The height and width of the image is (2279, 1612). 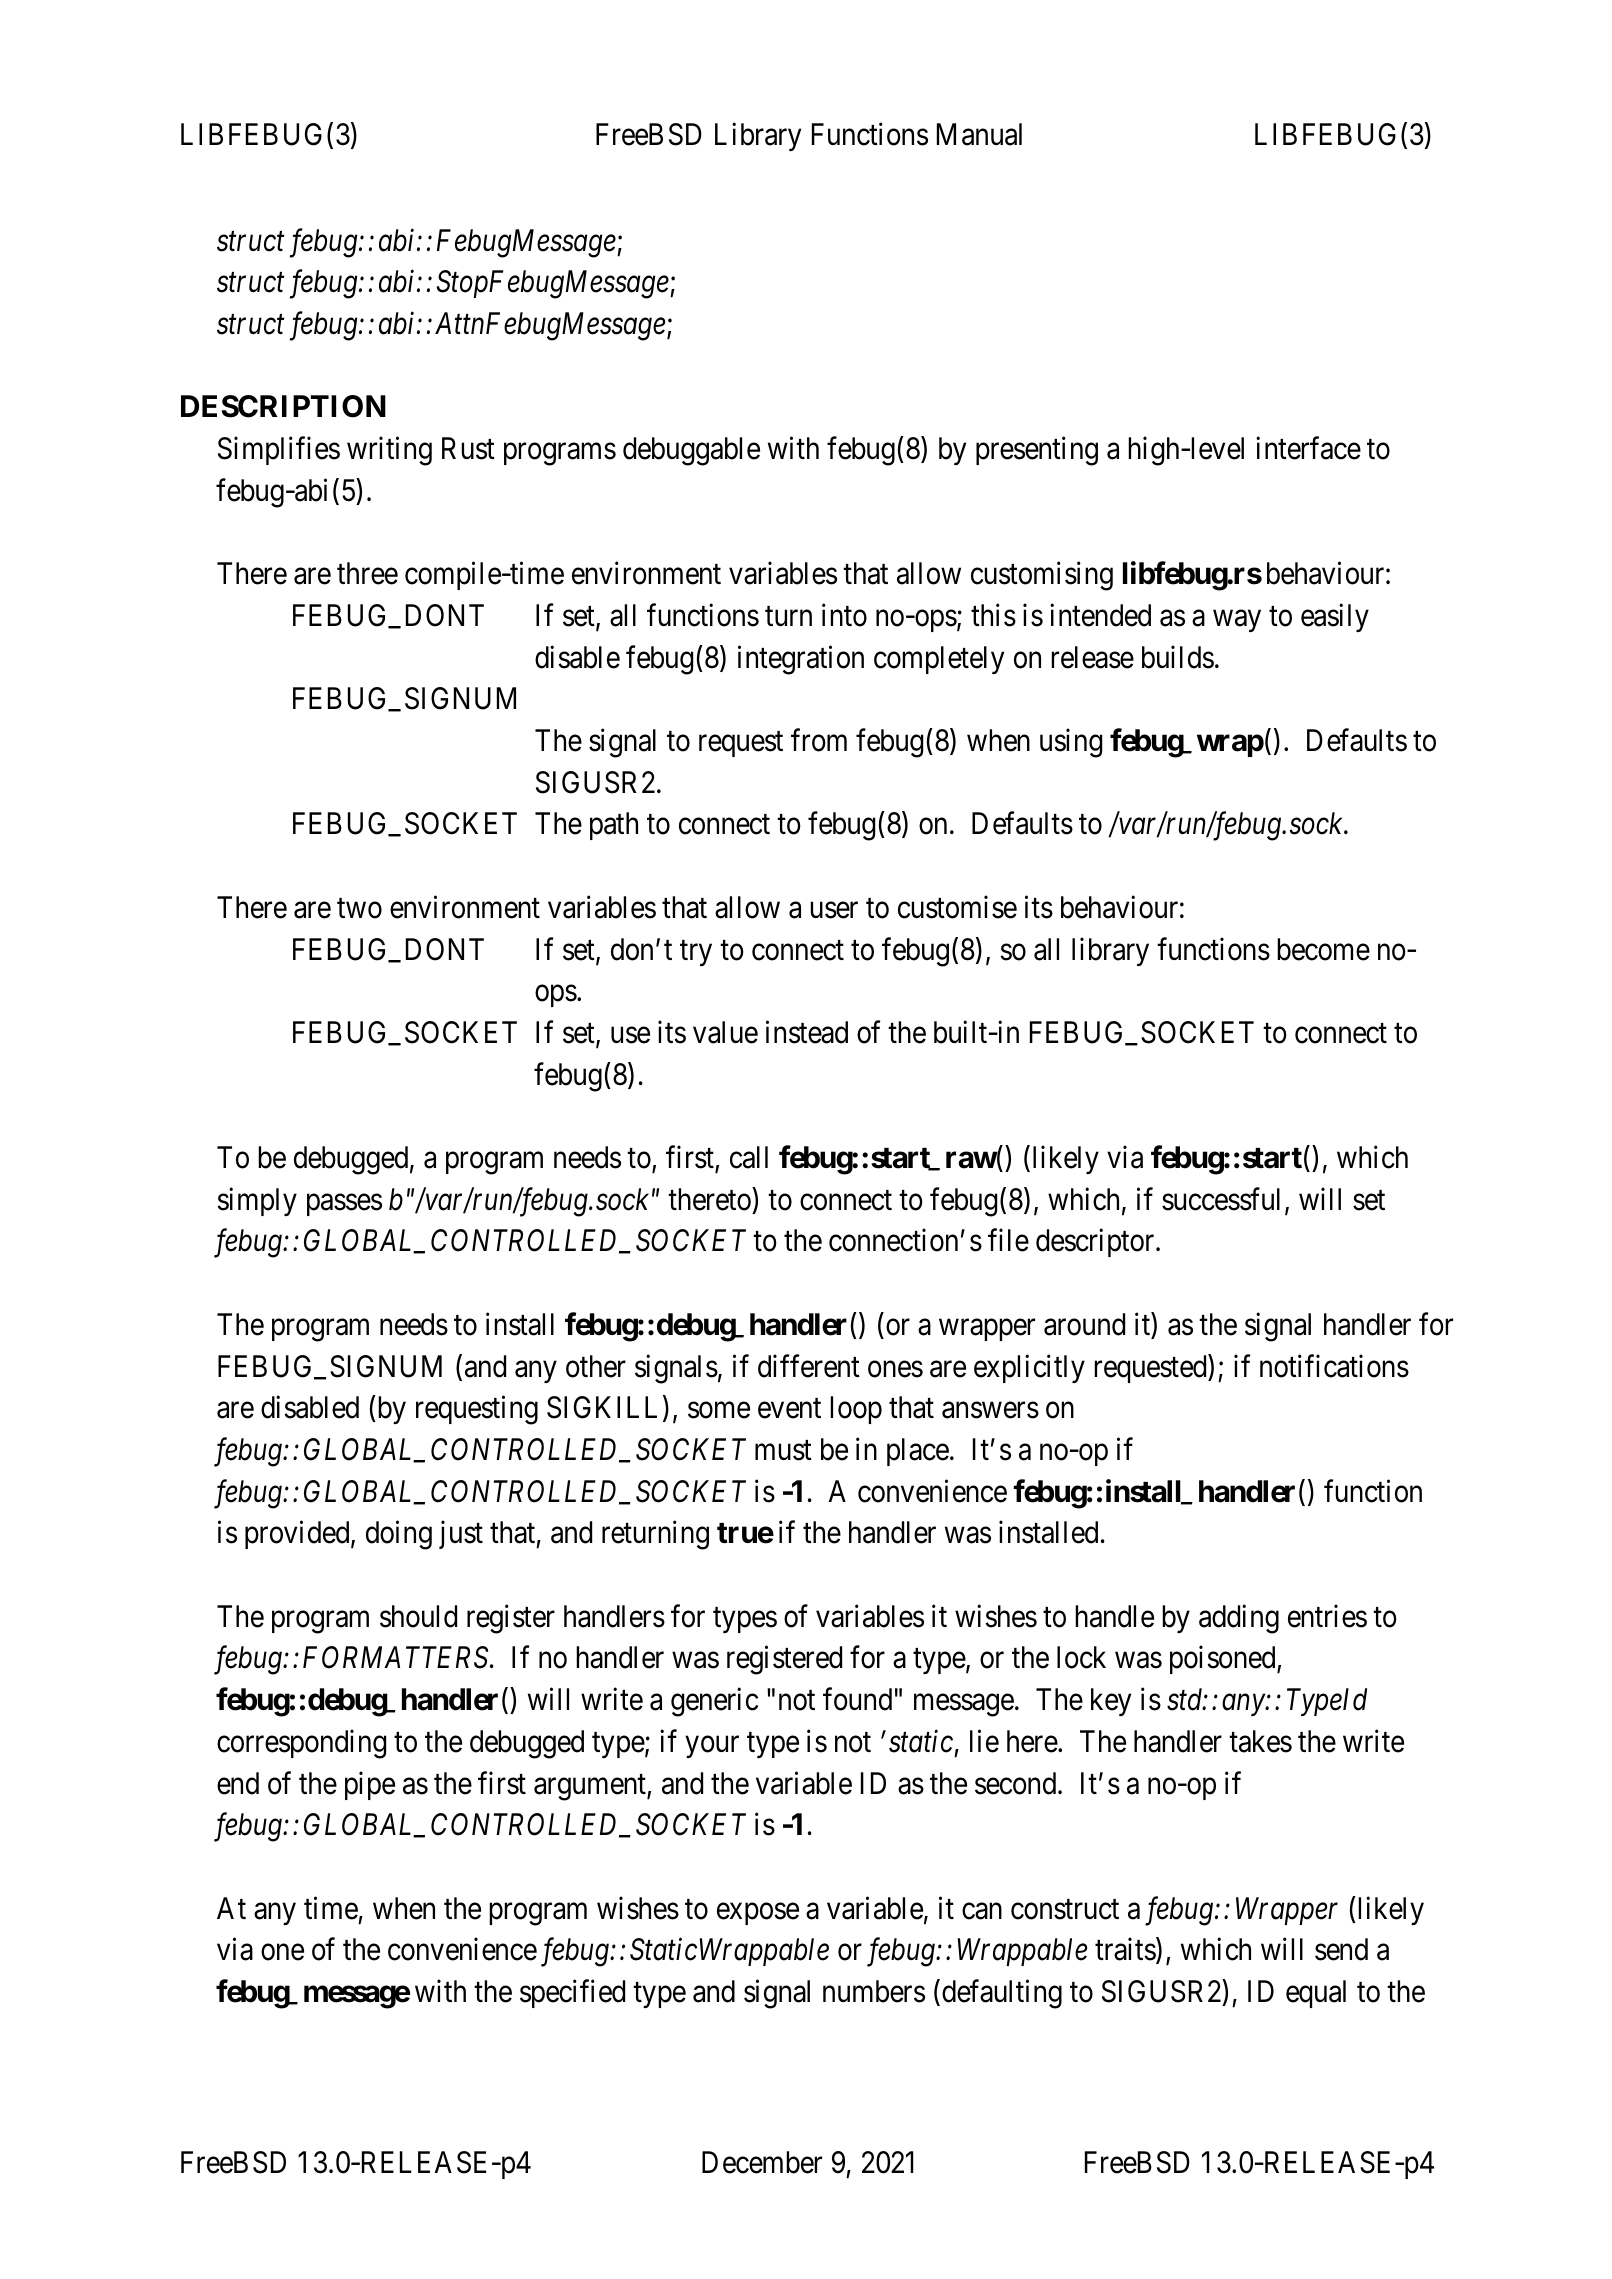 I want to click on successful, so click(x=1221, y=1199).
